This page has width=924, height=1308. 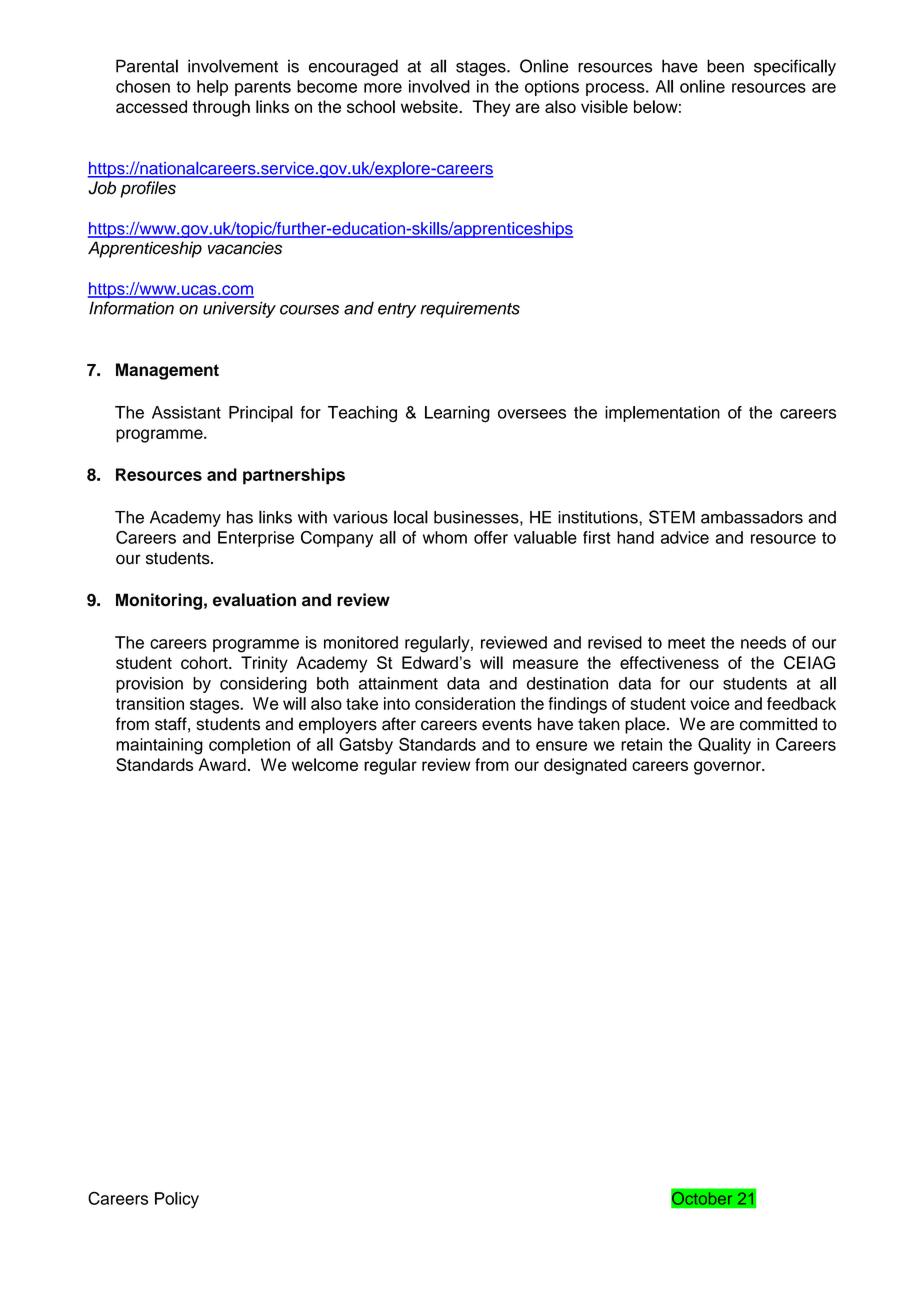 What do you see at coordinates (222, 764) in the page?
I see `Award` at bounding box center [222, 764].
